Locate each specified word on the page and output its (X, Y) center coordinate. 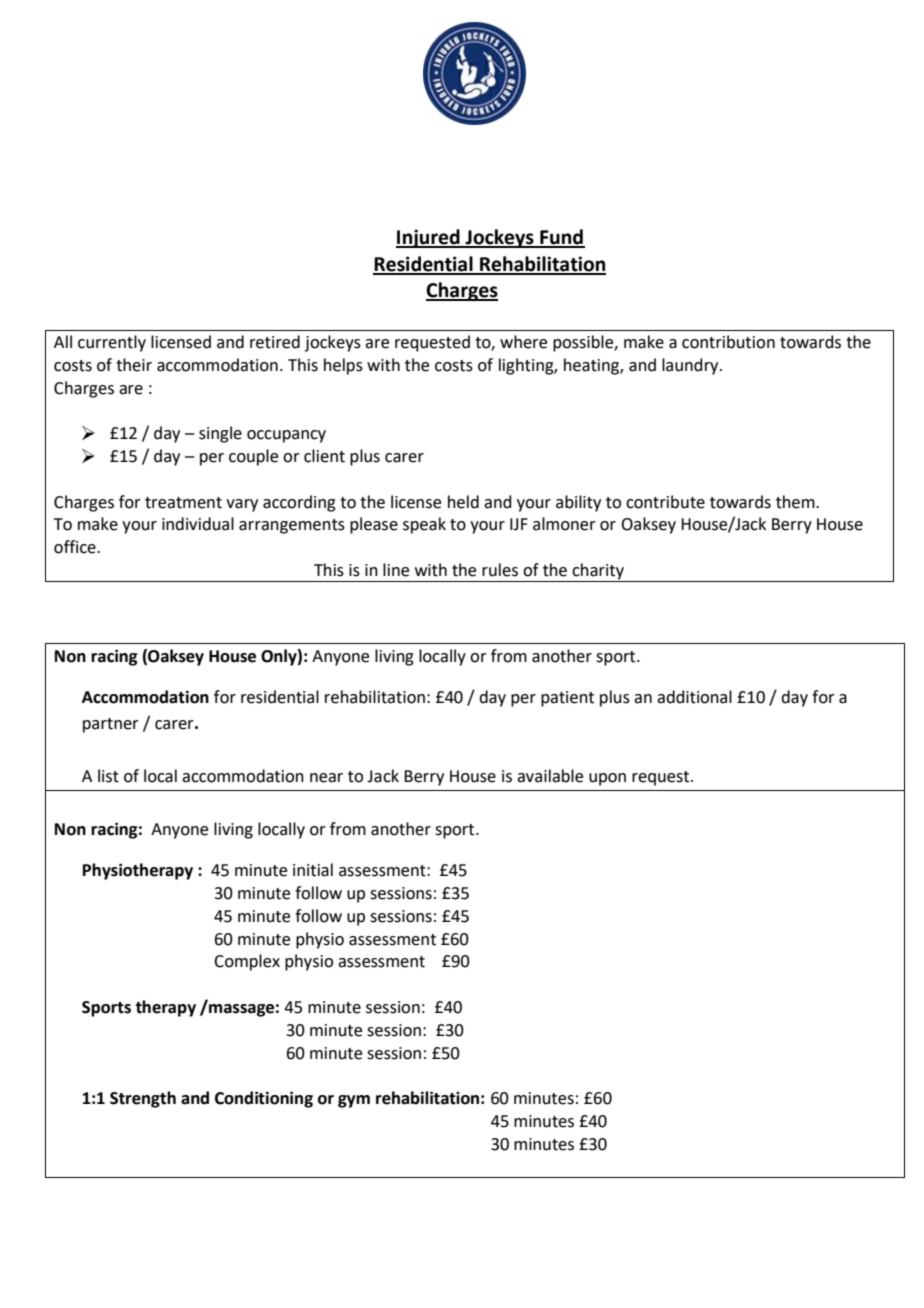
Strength (143, 1099)
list (108, 776)
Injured (429, 238)
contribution (728, 342)
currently (112, 343)
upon (607, 779)
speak (424, 525)
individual (198, 524)
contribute (665, 502)
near (326, 778)
